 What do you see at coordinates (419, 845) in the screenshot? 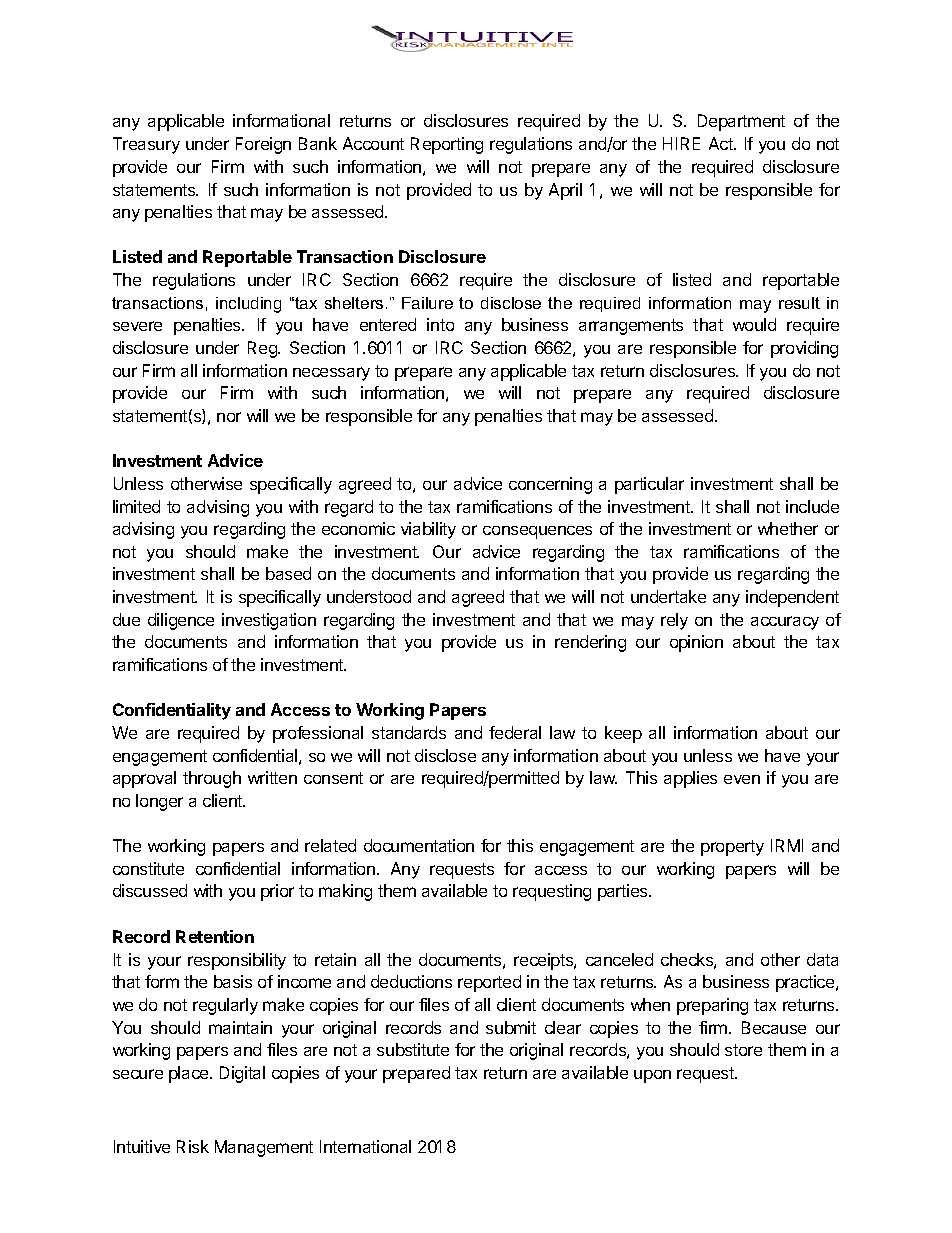
I see `documentation` at bounding box center [419, 845].
